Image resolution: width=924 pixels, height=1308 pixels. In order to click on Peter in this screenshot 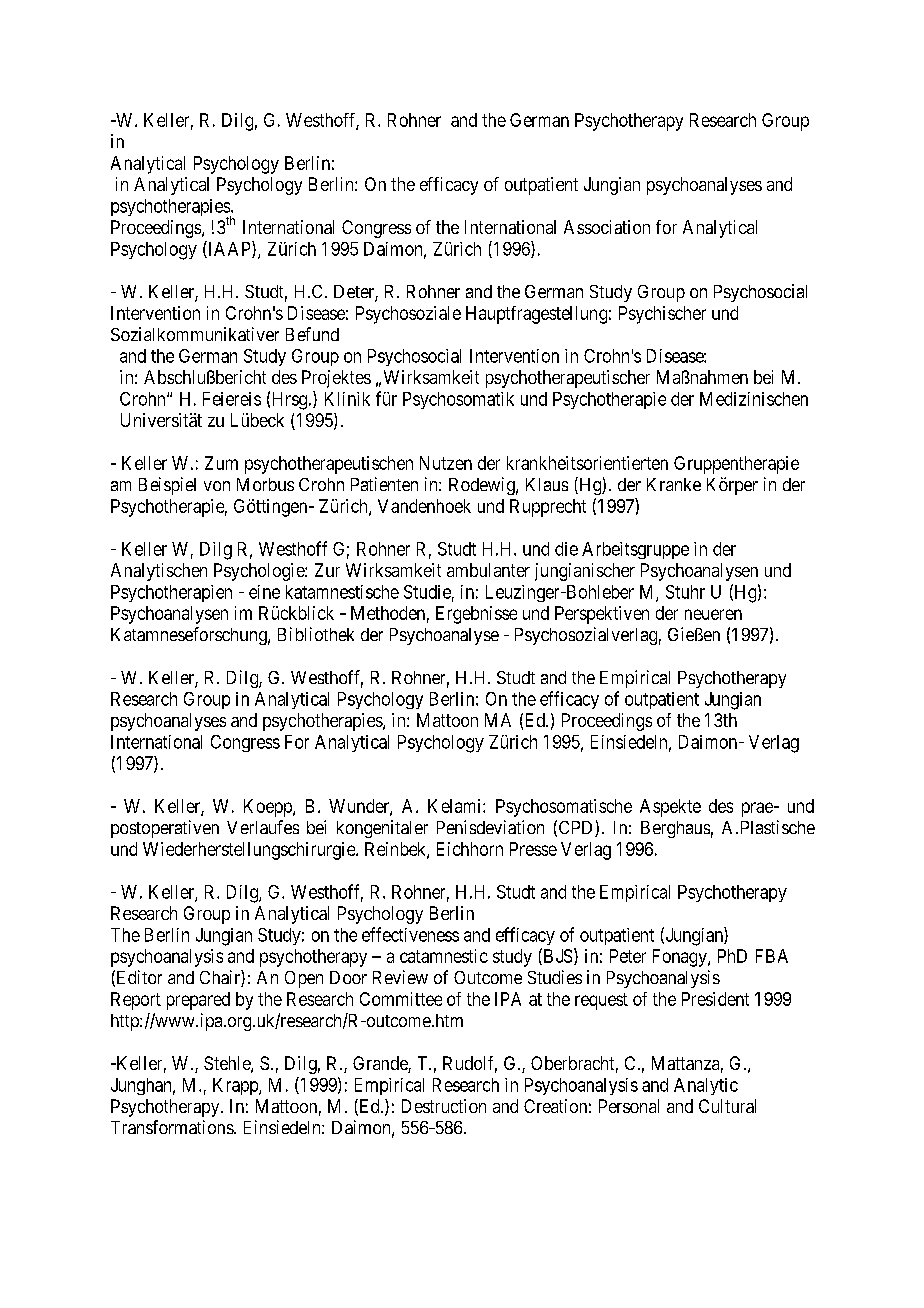, I will do `click(628, 956)`.
